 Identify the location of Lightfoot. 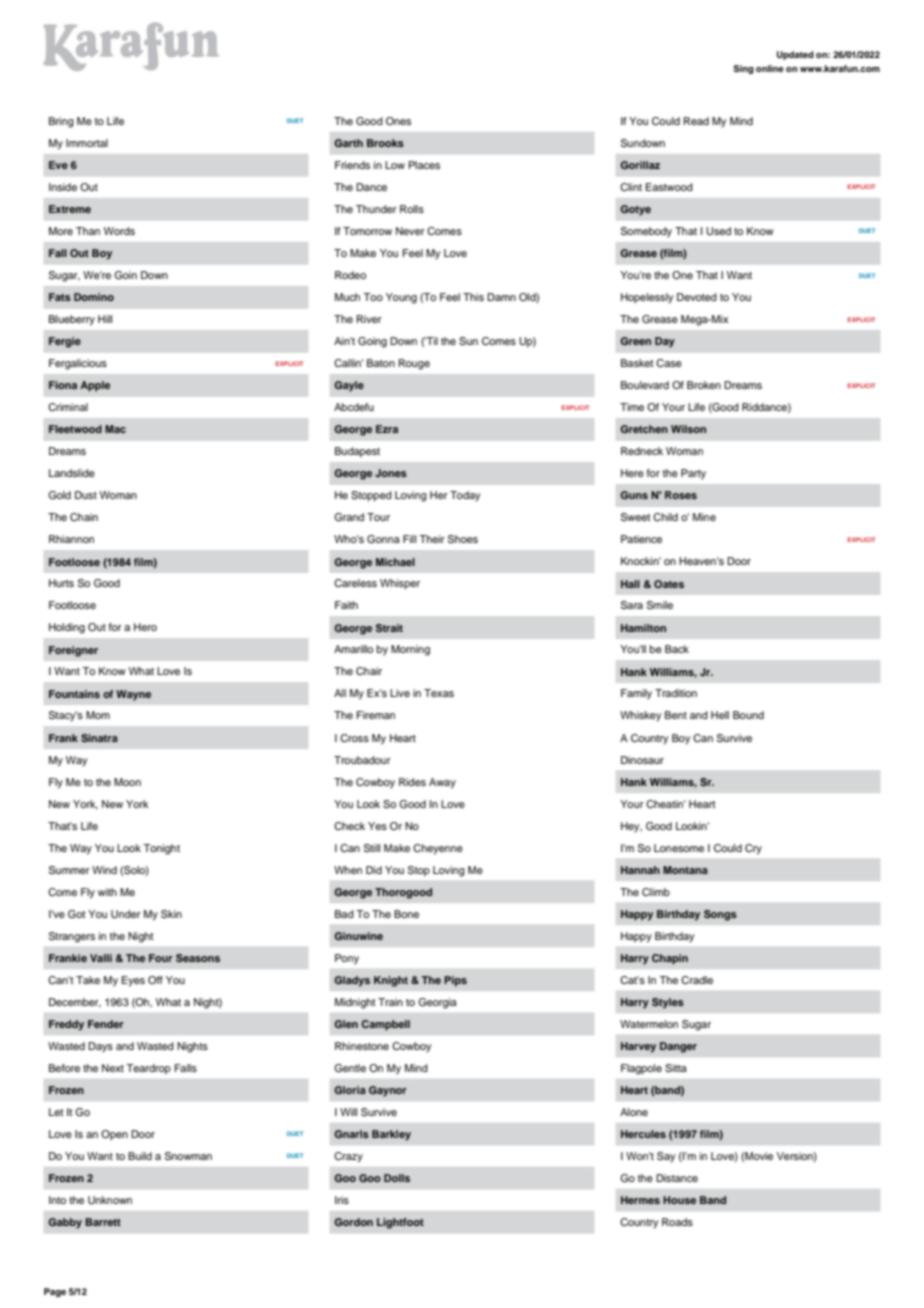
(400, 1223).
